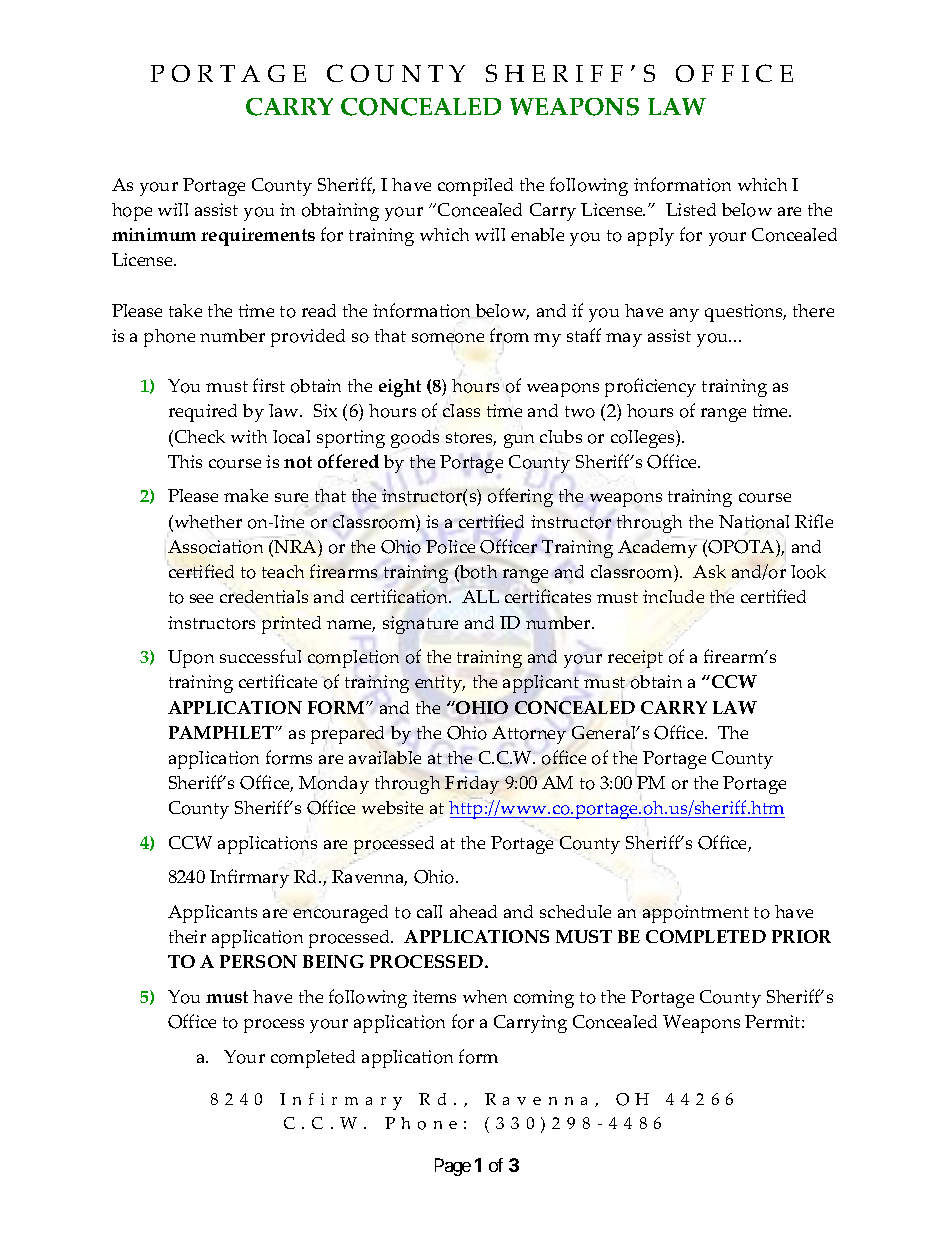 This page has width=952, height=1233. What do you see at coordinates (191, 659) in the page?
I see `Upon` at bounding box center [191, 659].
